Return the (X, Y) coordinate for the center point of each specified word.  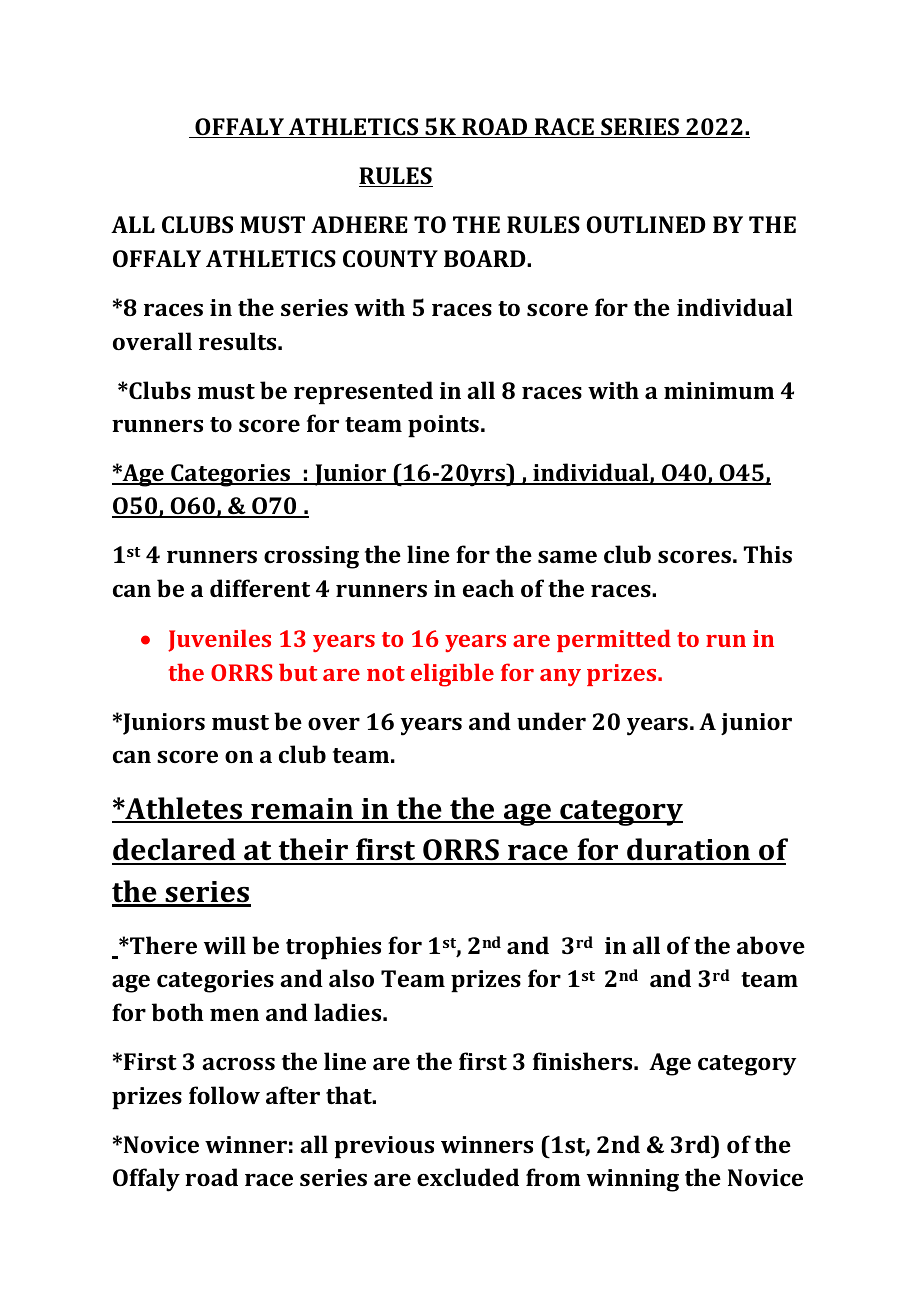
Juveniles (219, 640)
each (488, 588)
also (351, 978)
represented (363, 393)
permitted (614, 640)
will (225, 945)
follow (224, 1095)
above (771, 945)
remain (302, 810)
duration (689, 851)
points (443, 426)
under (551, 721)
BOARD (486, 258)
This (768, 554)
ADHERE (359, 224)
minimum (719, 390)
